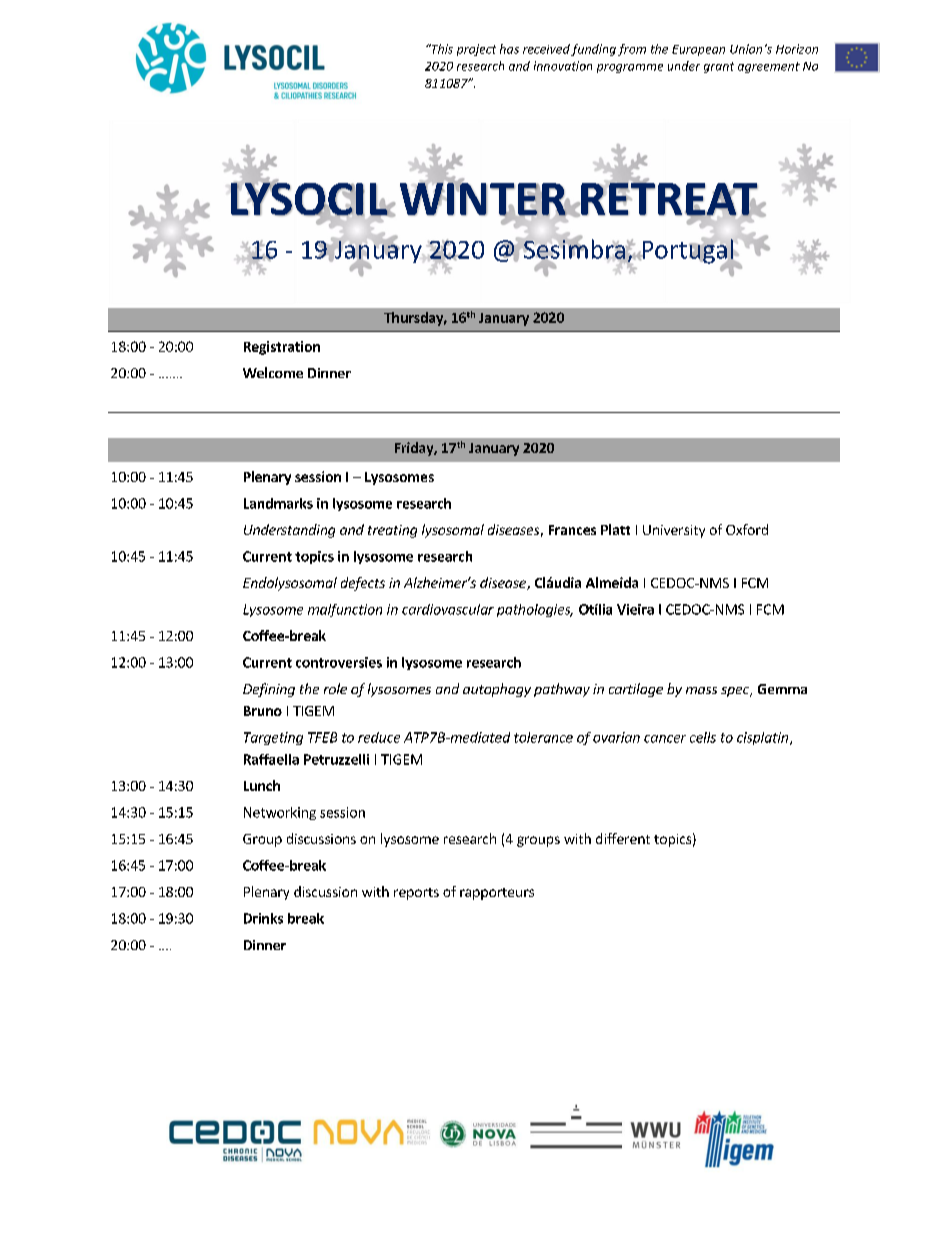 This screenshot has height=1233, width=952. Describe the element at coordinates (535, 610) in the screenshot. I see `pathologies` at that location.
